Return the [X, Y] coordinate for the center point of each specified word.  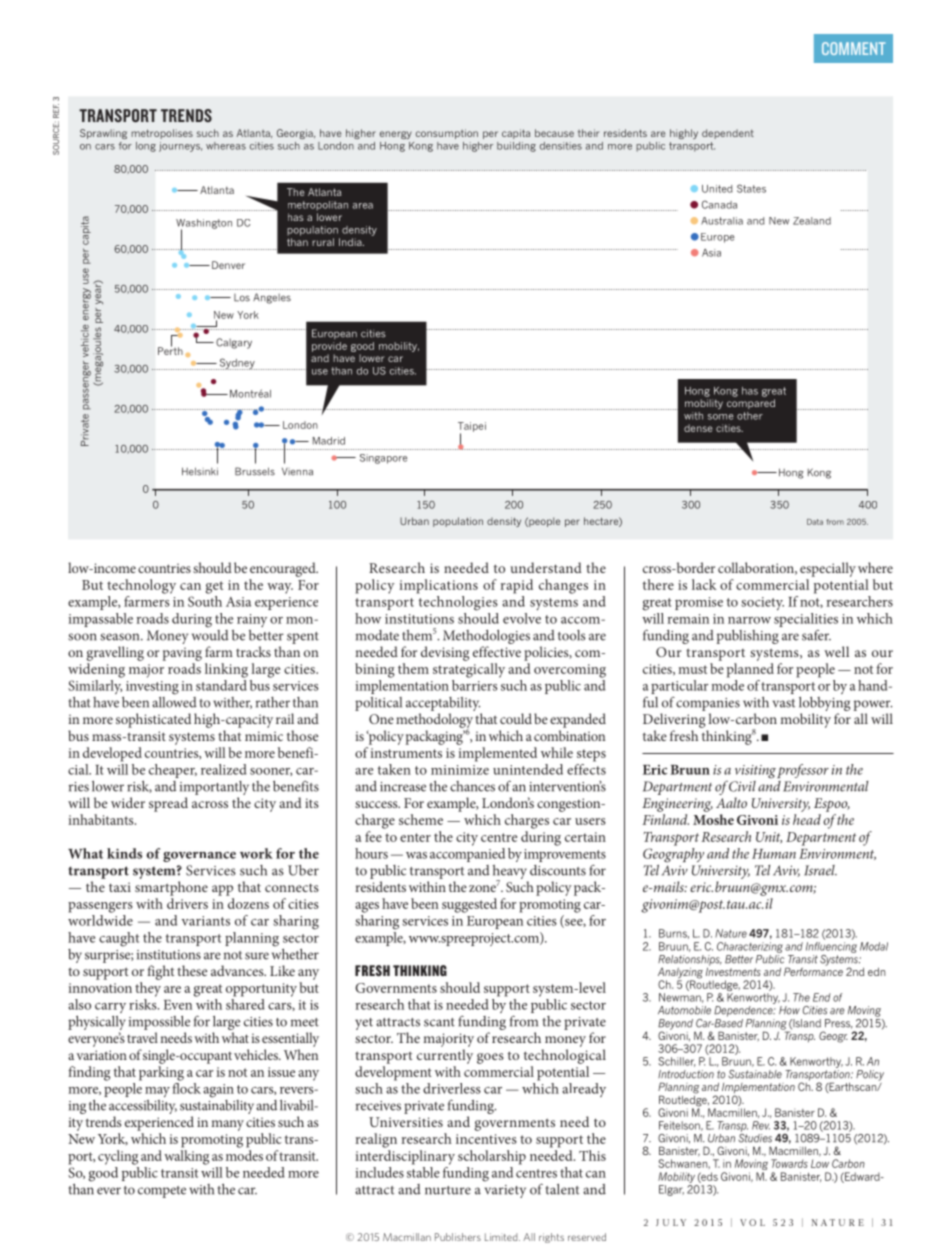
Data [815, 522]
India [351, 242]
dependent [728, 134]
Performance [813, 970]
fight [160, 972]
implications [439, 586]
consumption [447, 134]
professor [803, 771]
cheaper [173, 771]
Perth [170, 350]
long [146, 147]
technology [141, 586]
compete [162, 1192]
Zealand [812, 221]
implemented [498, 754]
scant [439, 1022]
